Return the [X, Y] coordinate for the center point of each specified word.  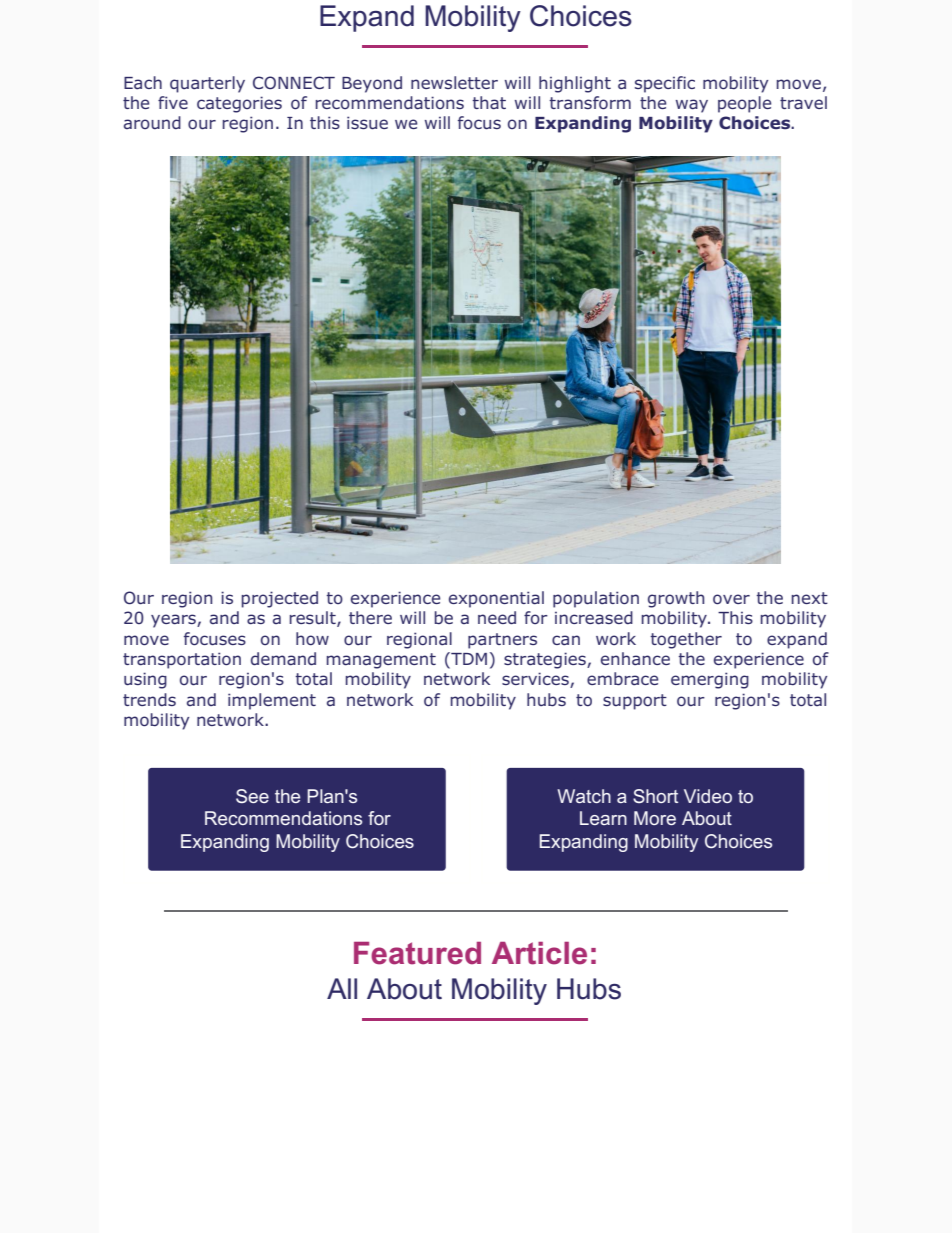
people [744, 104]
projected [279, 599]
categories [239, 104]
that [489, 103]
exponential [496, 599]
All [342, 988]
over [731, 599]
